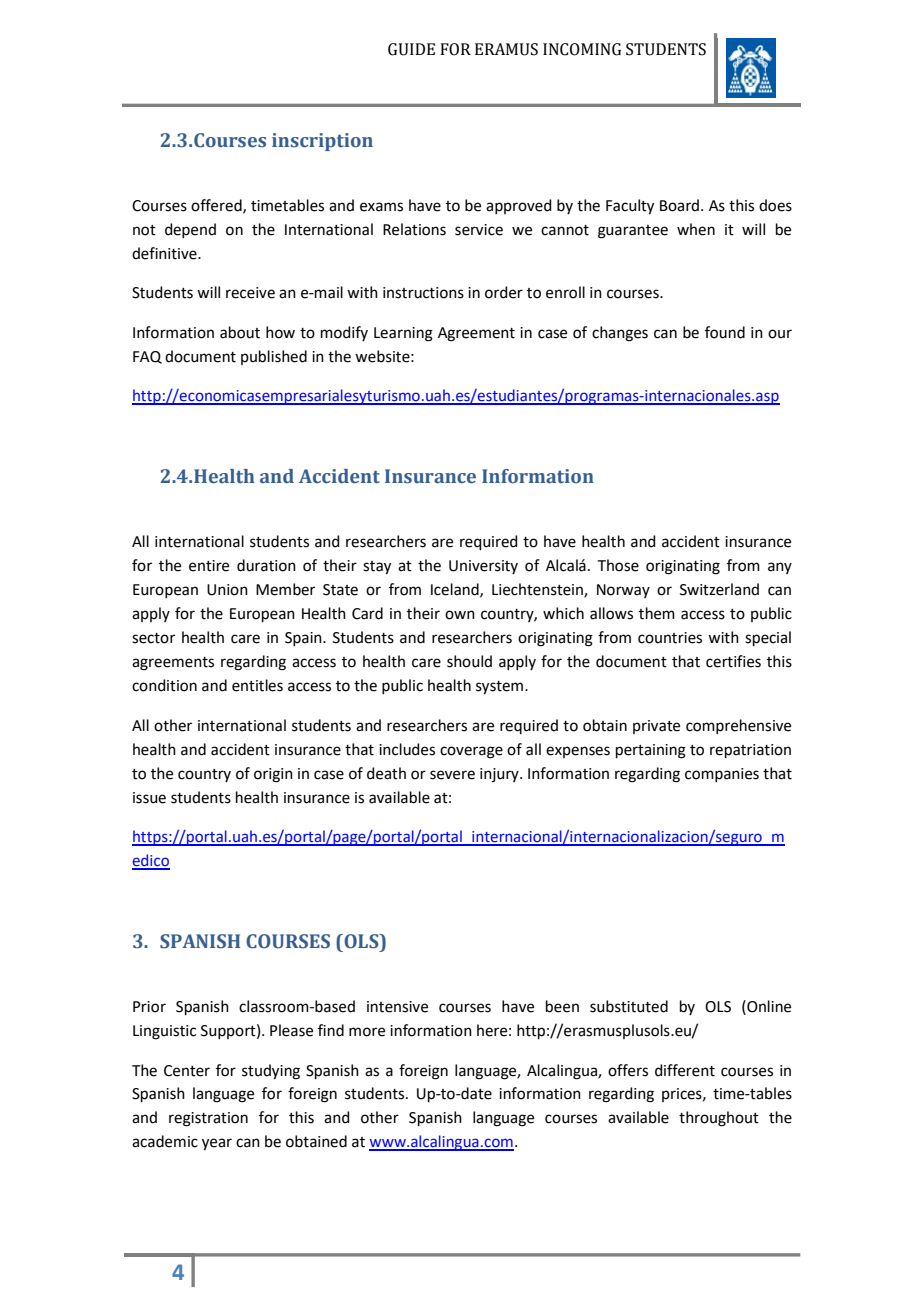  What do you see at coordinates (582, 49) in the screenshot?
I see `INCOMING` at bounding box center [582, 49].
